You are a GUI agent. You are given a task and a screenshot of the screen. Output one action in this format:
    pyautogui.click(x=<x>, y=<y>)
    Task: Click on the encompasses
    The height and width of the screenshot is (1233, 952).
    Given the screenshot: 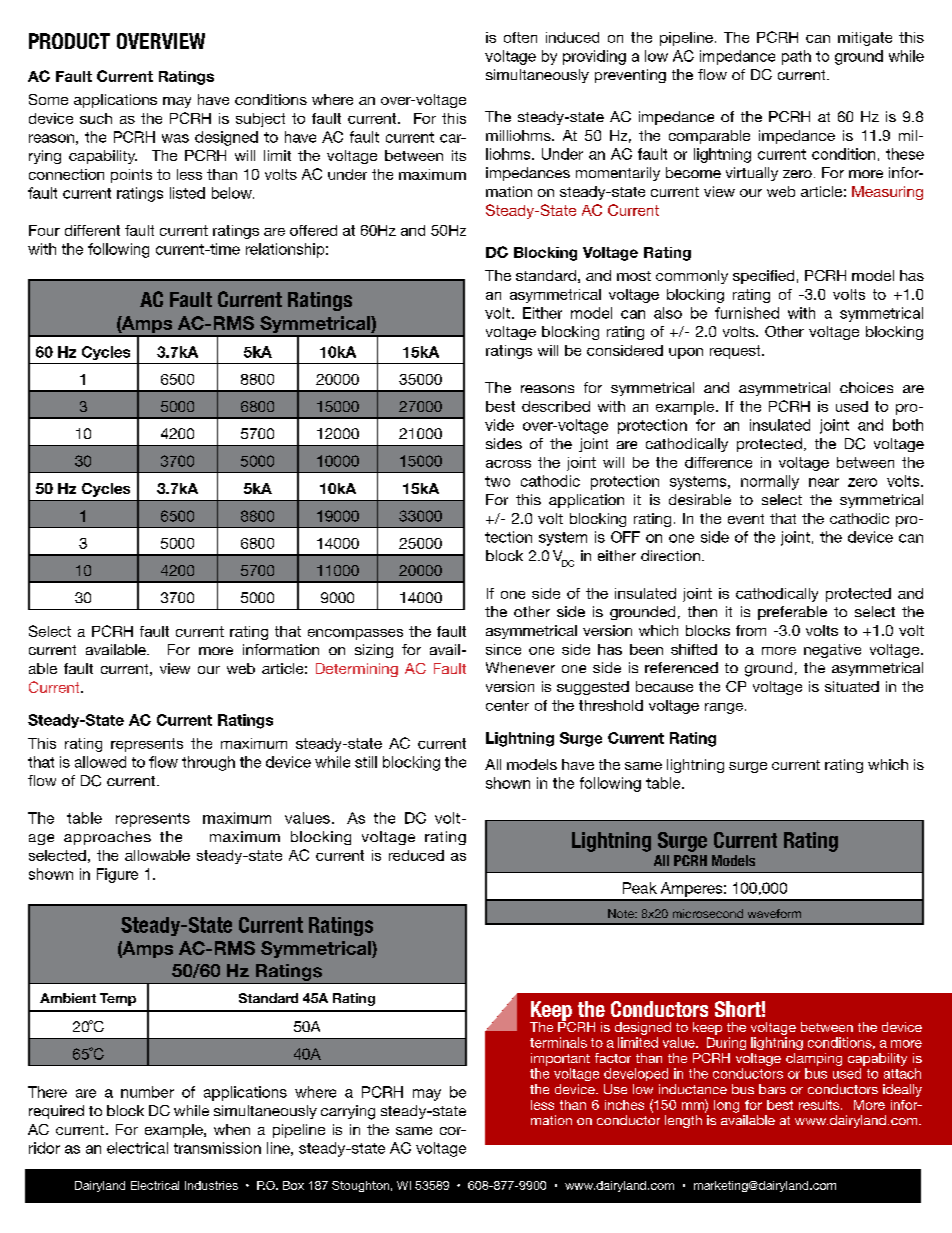 What is the action you would take?
    pyautogui.click(x=355, y=634)
